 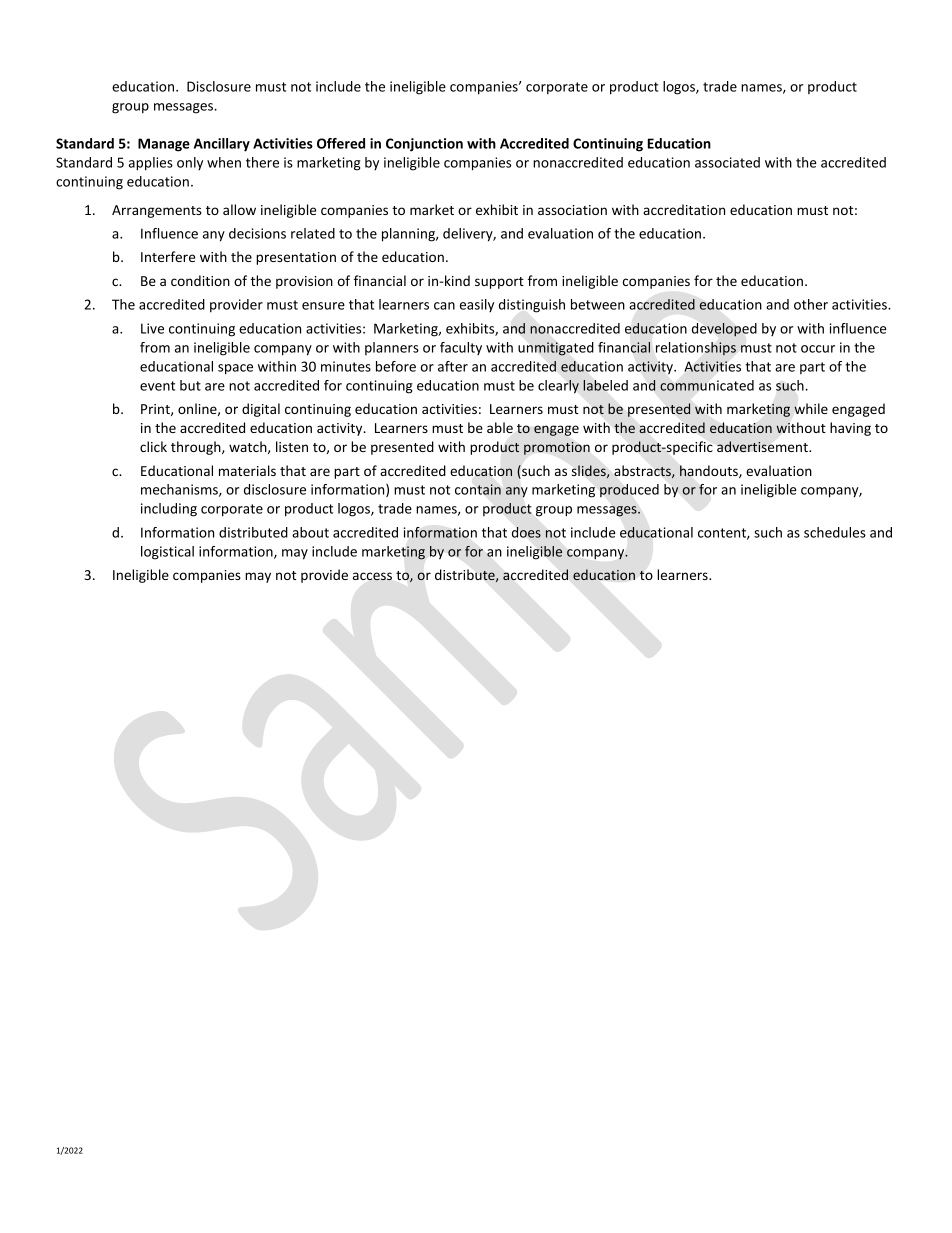 I want to click on associated, so click(x=727, y=162).
